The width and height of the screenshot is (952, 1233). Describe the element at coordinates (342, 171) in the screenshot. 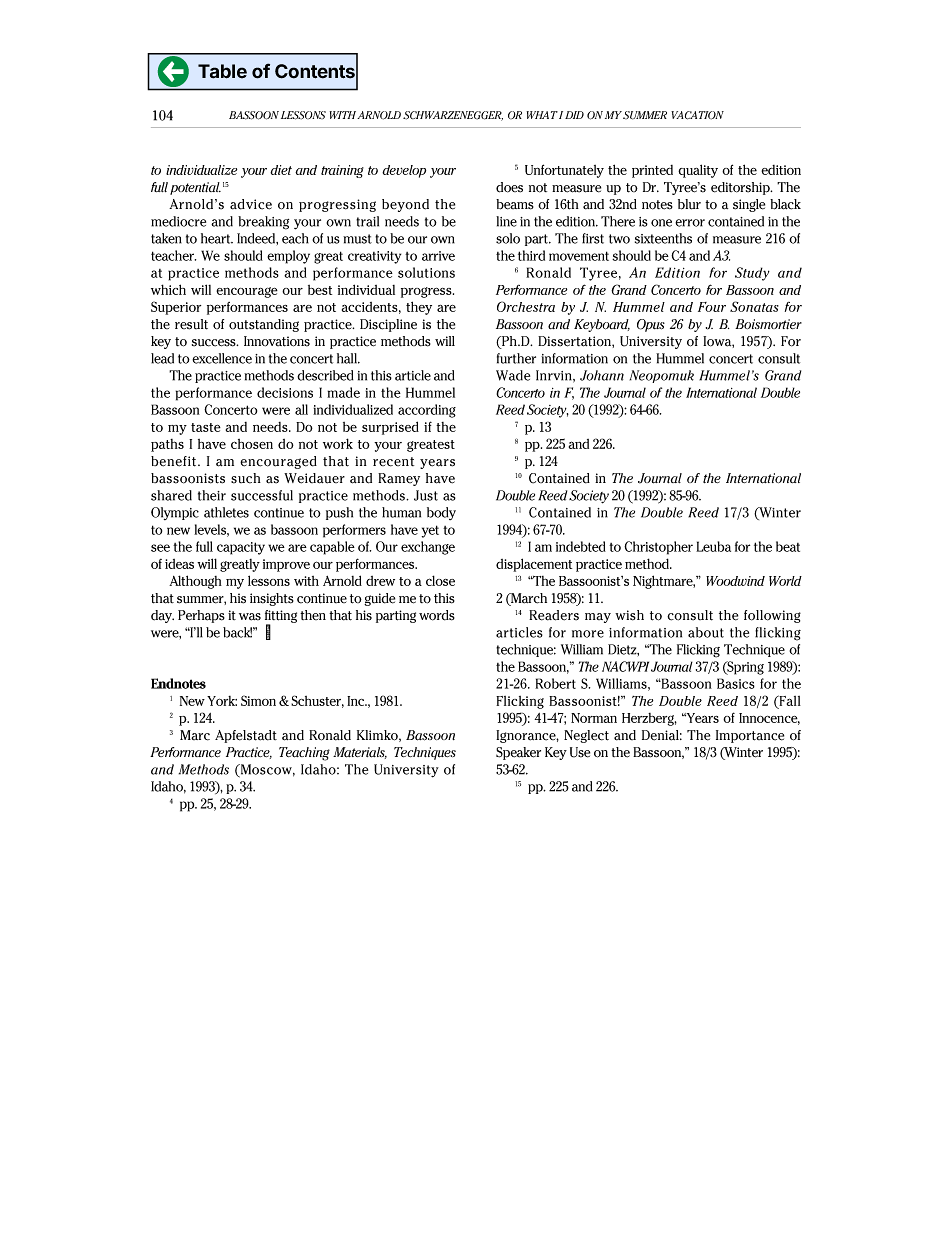

I see `training` at that location.
